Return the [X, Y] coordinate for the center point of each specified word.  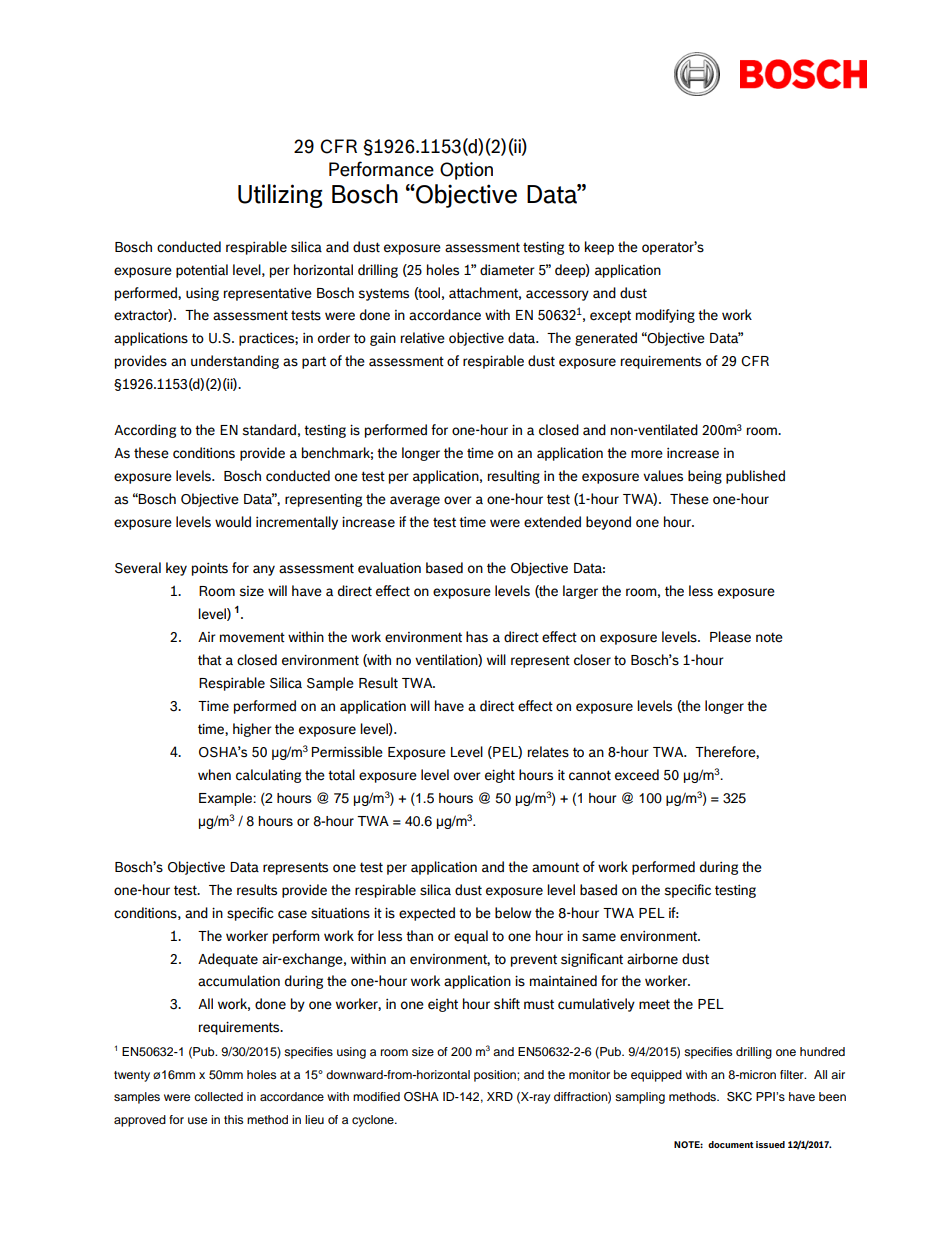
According [145, 431]
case [292, 914]
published [755, 477]
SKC [739, 1097]
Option [466, 171]
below [513, 913]
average [415, 501]
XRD [500, 1096]
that [210, 660]
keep [599, 248]
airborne [652, 959]
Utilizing [280, 196]
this [233, 1119]
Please [730, 637]
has [477, 637]
